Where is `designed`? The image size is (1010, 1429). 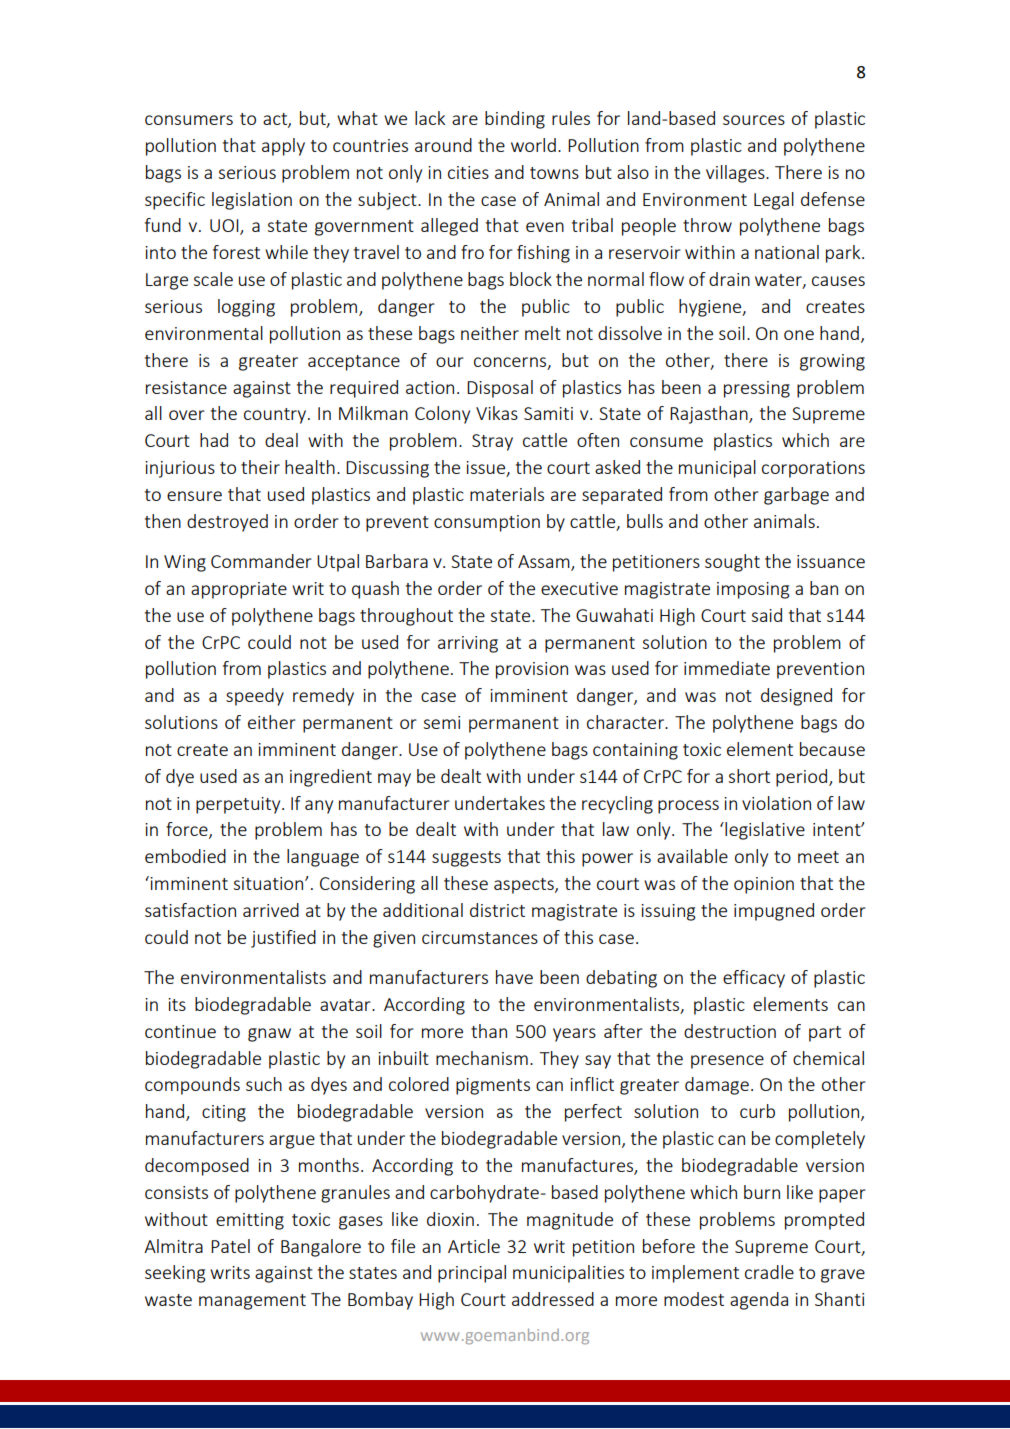 designed is located at coordinates (796, 697).
